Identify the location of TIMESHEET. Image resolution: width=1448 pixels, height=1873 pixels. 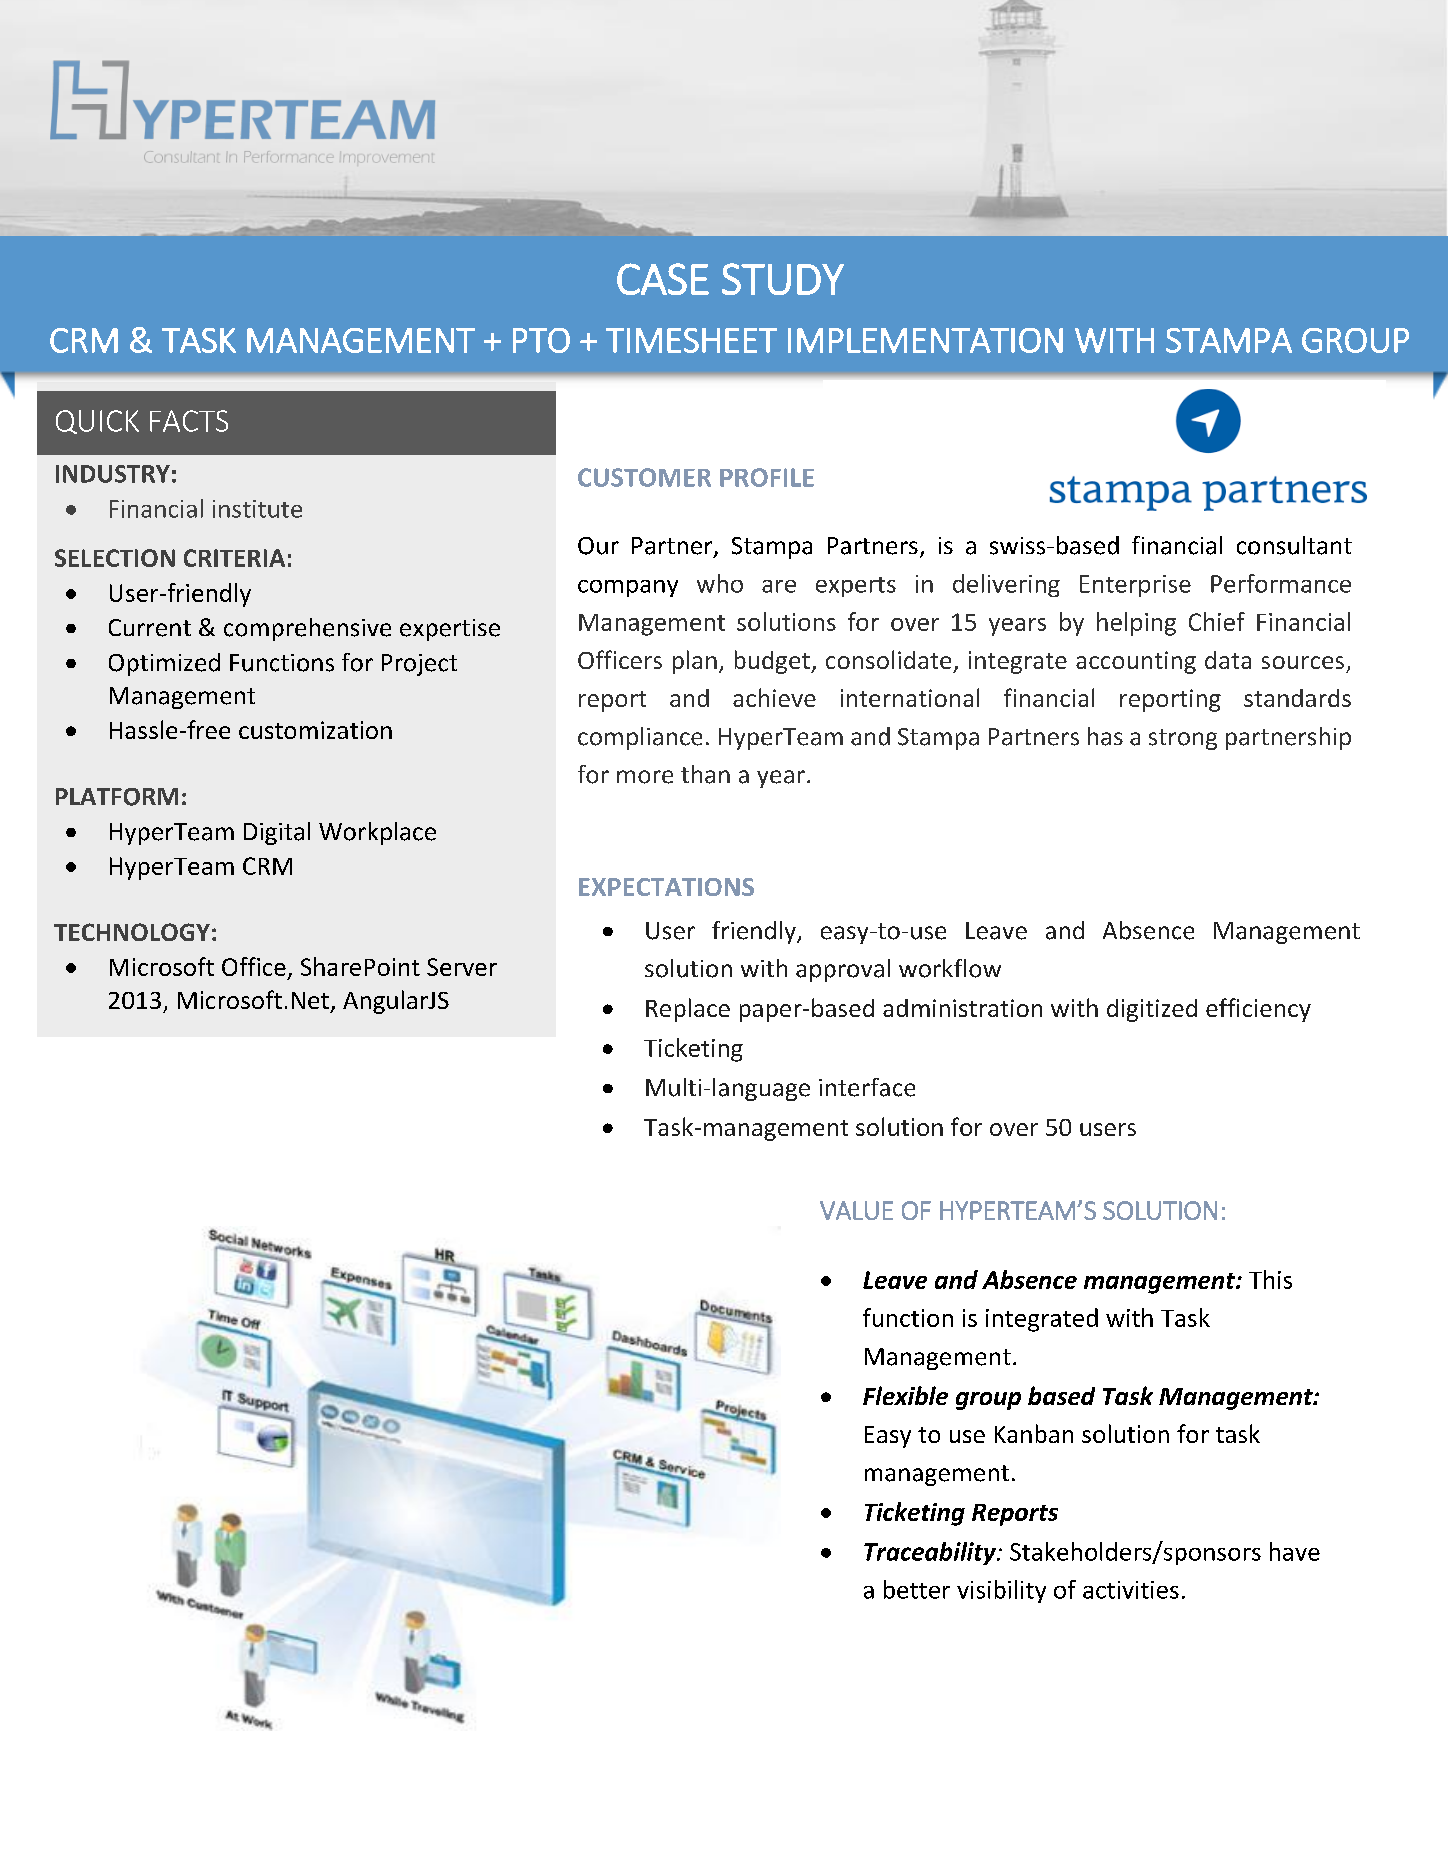
(691, 340).
